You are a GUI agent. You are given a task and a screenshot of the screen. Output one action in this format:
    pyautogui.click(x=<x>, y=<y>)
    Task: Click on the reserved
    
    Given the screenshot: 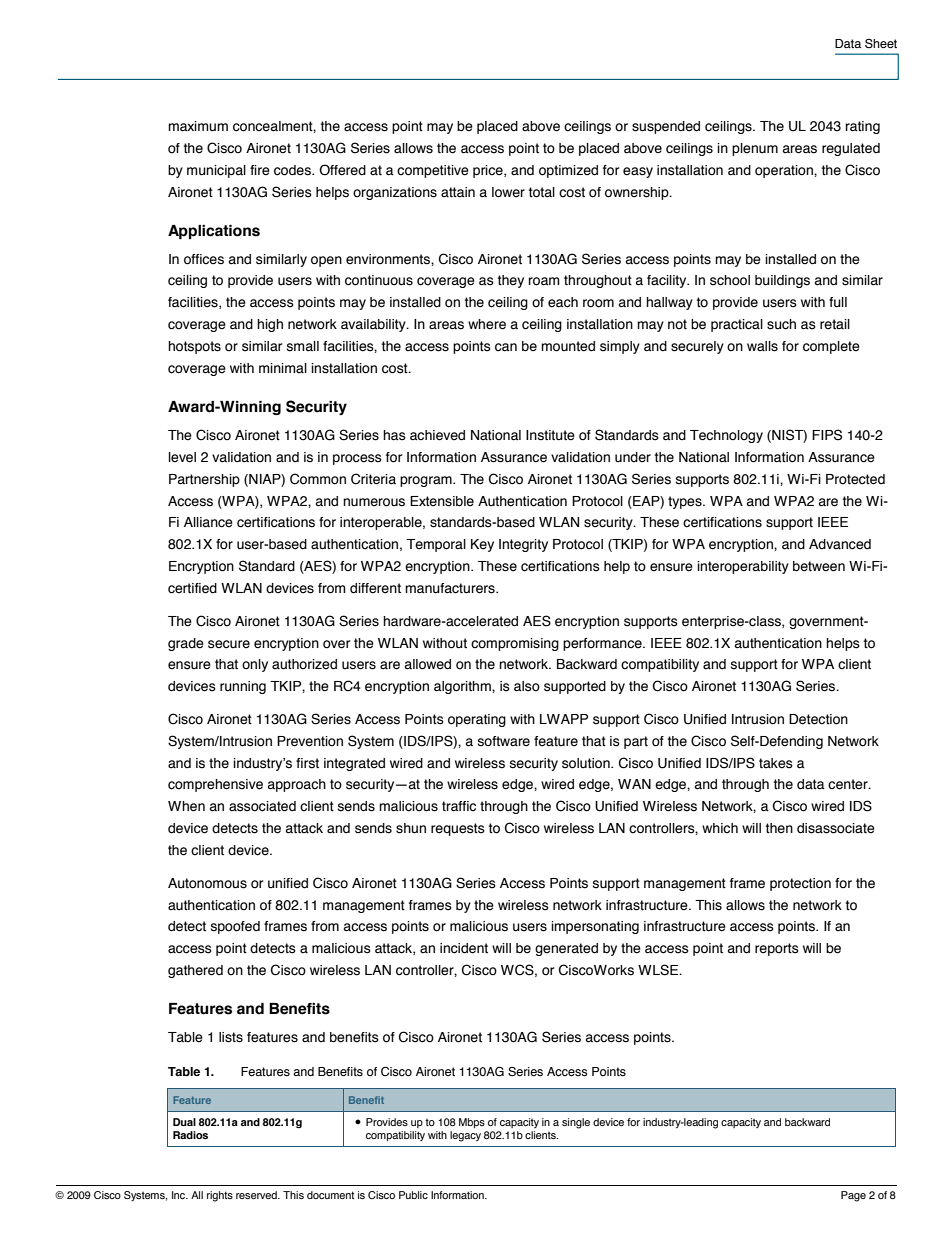 What is the action you would take?
    pyautogui.click(x=257, y=1195)
